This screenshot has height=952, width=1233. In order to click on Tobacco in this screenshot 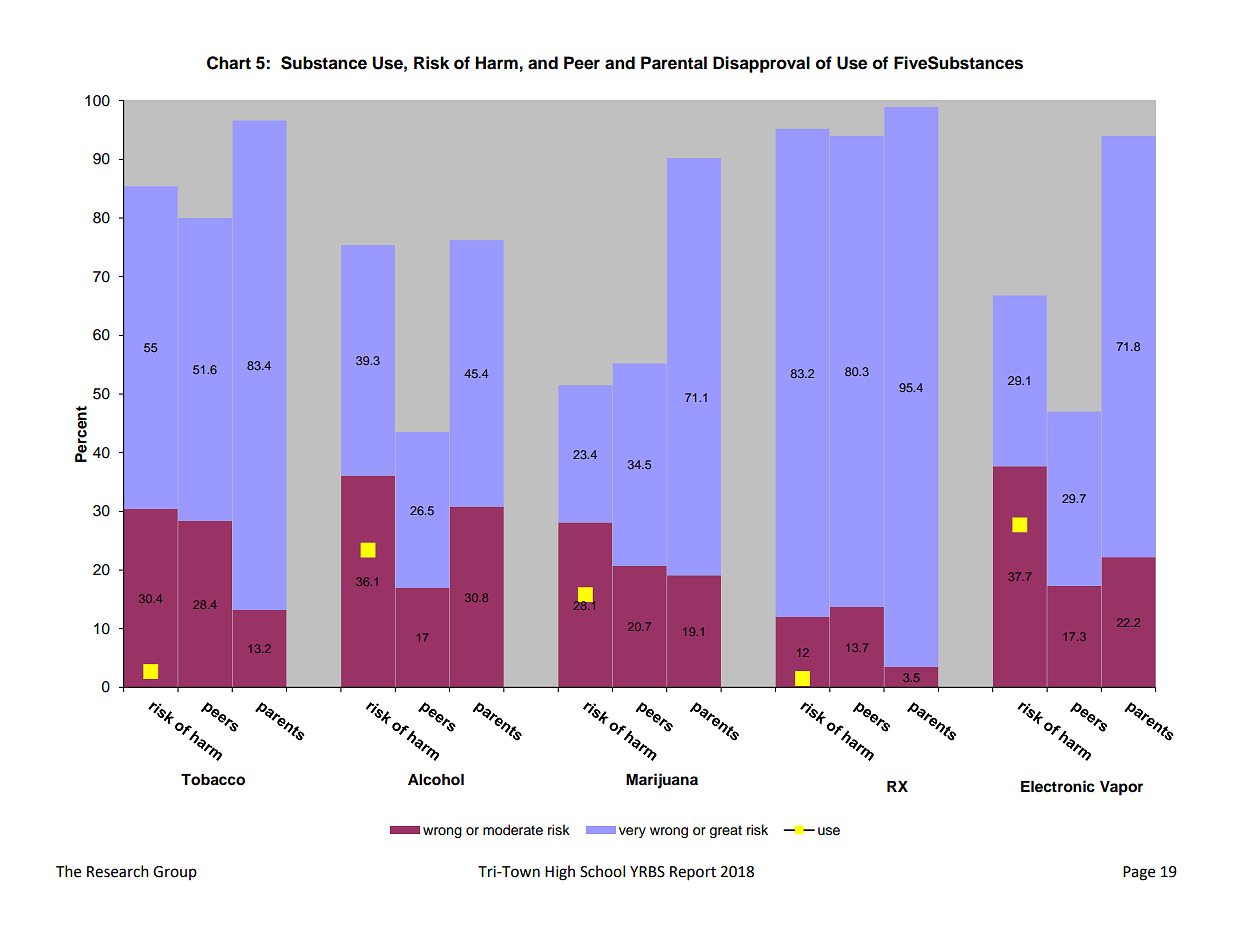, I will do `click(213, 780)`.
